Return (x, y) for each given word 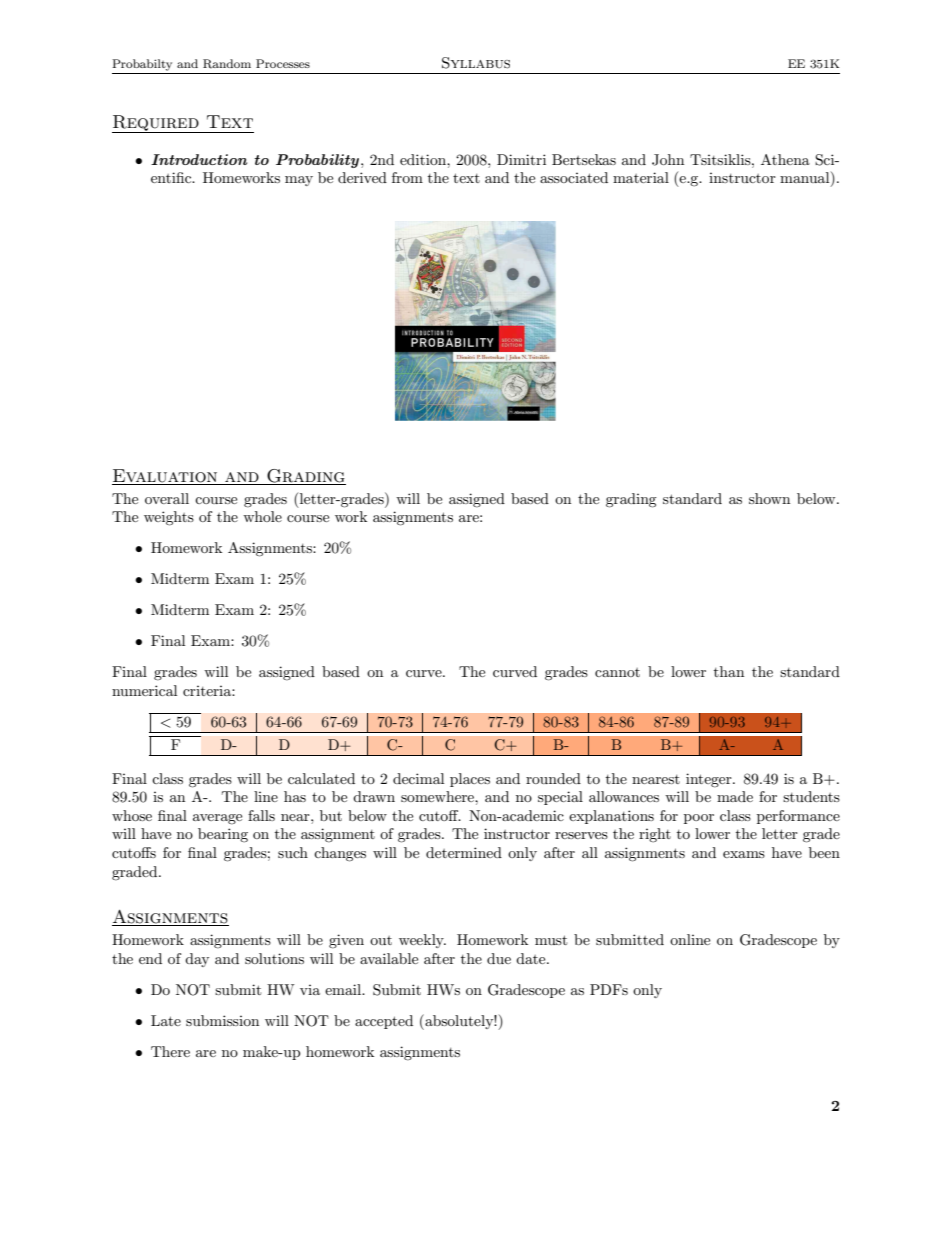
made (735, 796)
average (217, 819)
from (407, 177)
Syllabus (476, 63)
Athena (785, 159)
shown (769, 498)
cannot (617, 672)
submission (222, 1020)
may (299, 181)
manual (806, 179)
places (470, 780)
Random (227, 64)
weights (169, 518)
